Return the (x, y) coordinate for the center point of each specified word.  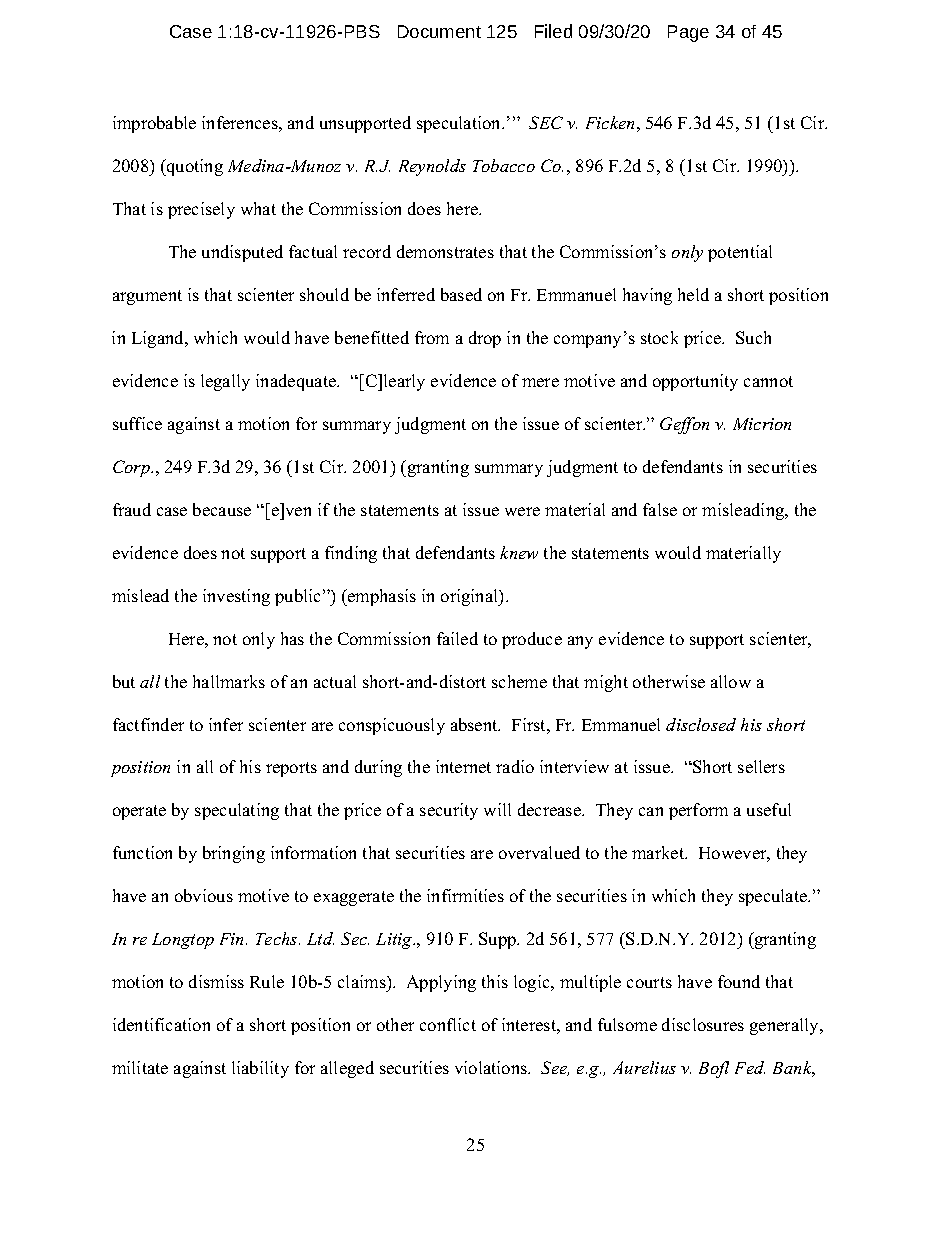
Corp (132, 468)
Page (688, 33)
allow (731, 681)
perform (698, 811)
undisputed (242, 253)
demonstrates (445, 251)
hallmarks (229, 681)
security (449, 811)
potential (740, 253)
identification (161, 1024)
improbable (154, 124)
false (660, 509)
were (522, 511)
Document (439, 31)
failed (457, 638)
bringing (234, 854)
